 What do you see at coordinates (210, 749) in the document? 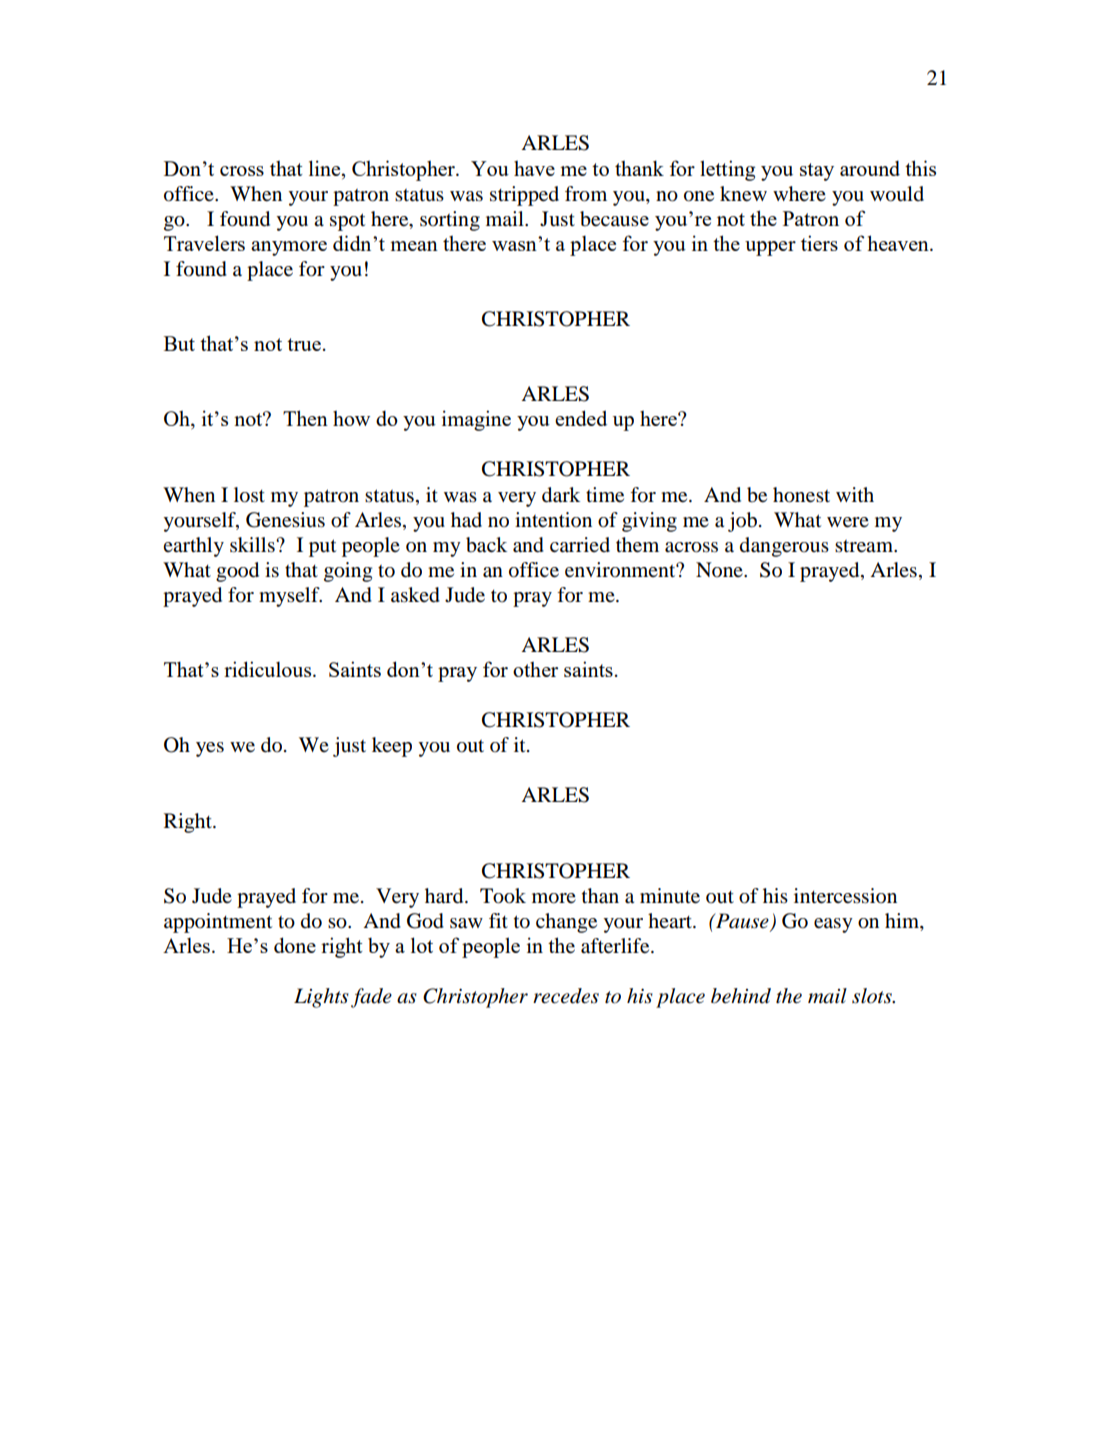
I see `yes` at bounding box center [210, 749].
